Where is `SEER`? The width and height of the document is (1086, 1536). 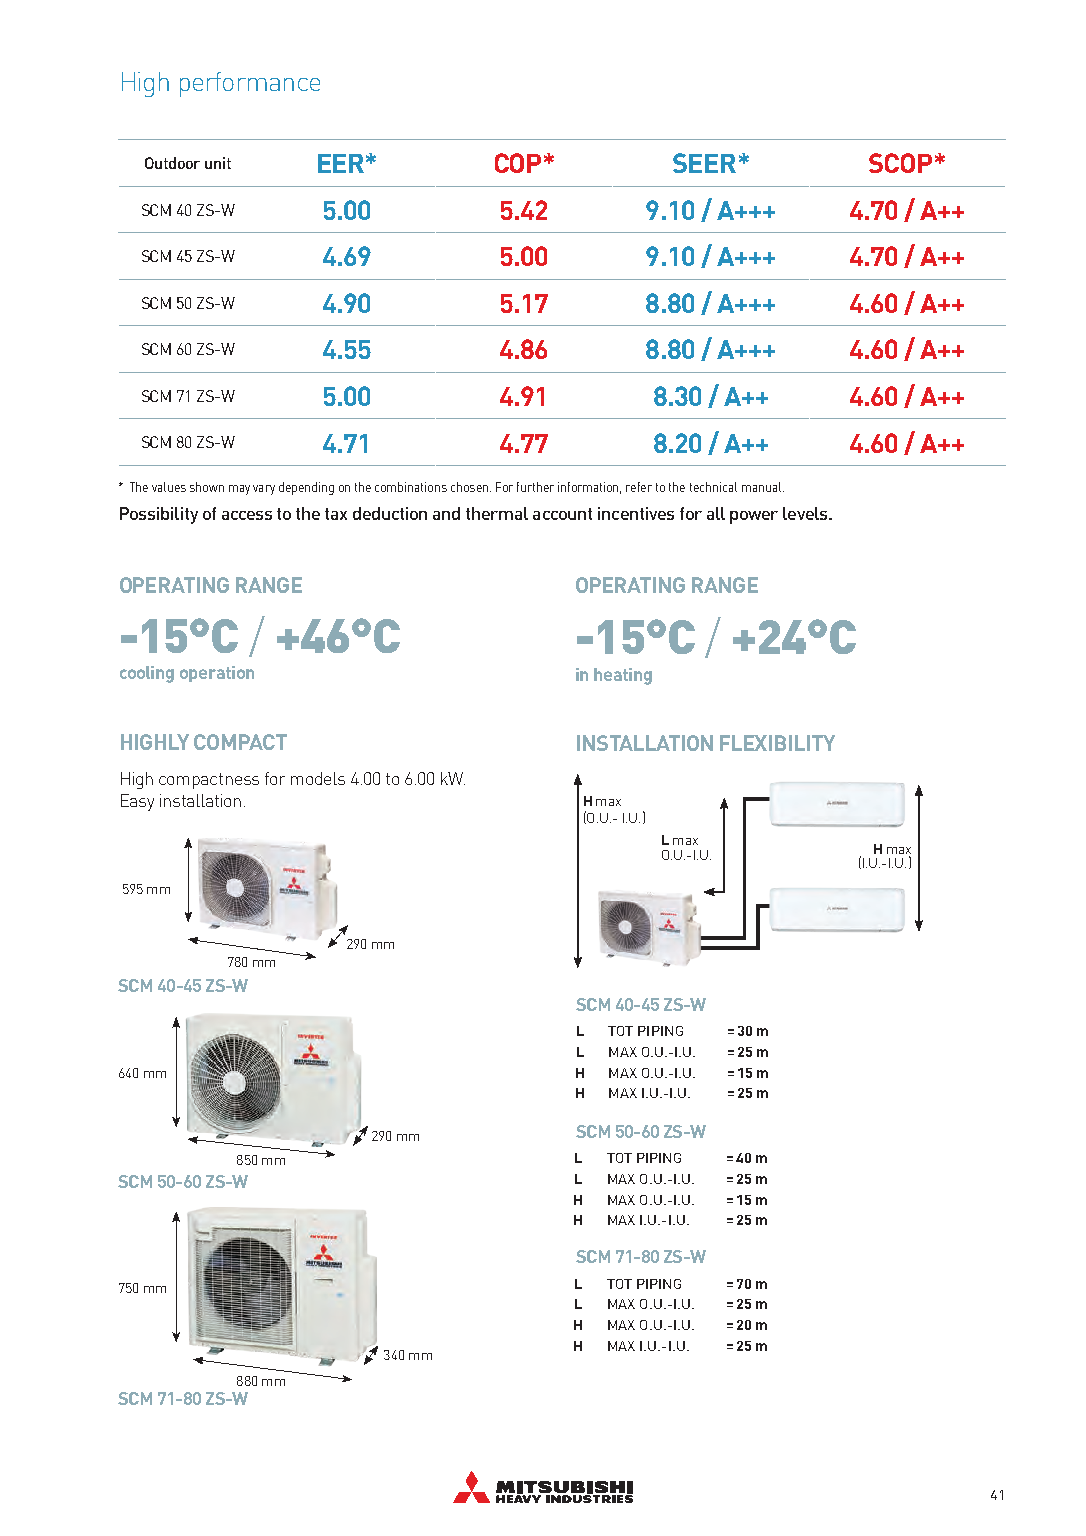
SEER is located at coordinates (704, 163).
